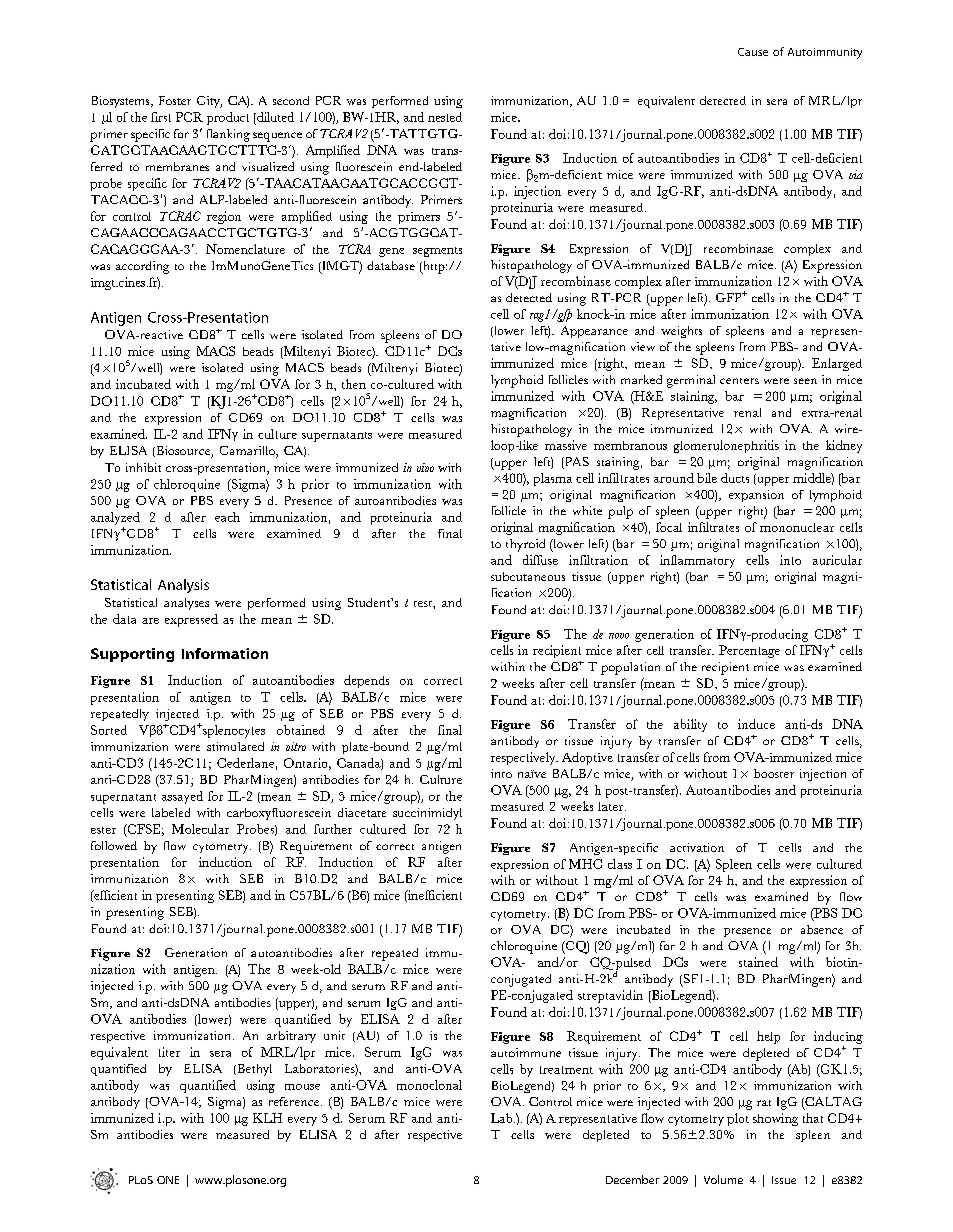  I want to click on nested, so click(445, 117).
